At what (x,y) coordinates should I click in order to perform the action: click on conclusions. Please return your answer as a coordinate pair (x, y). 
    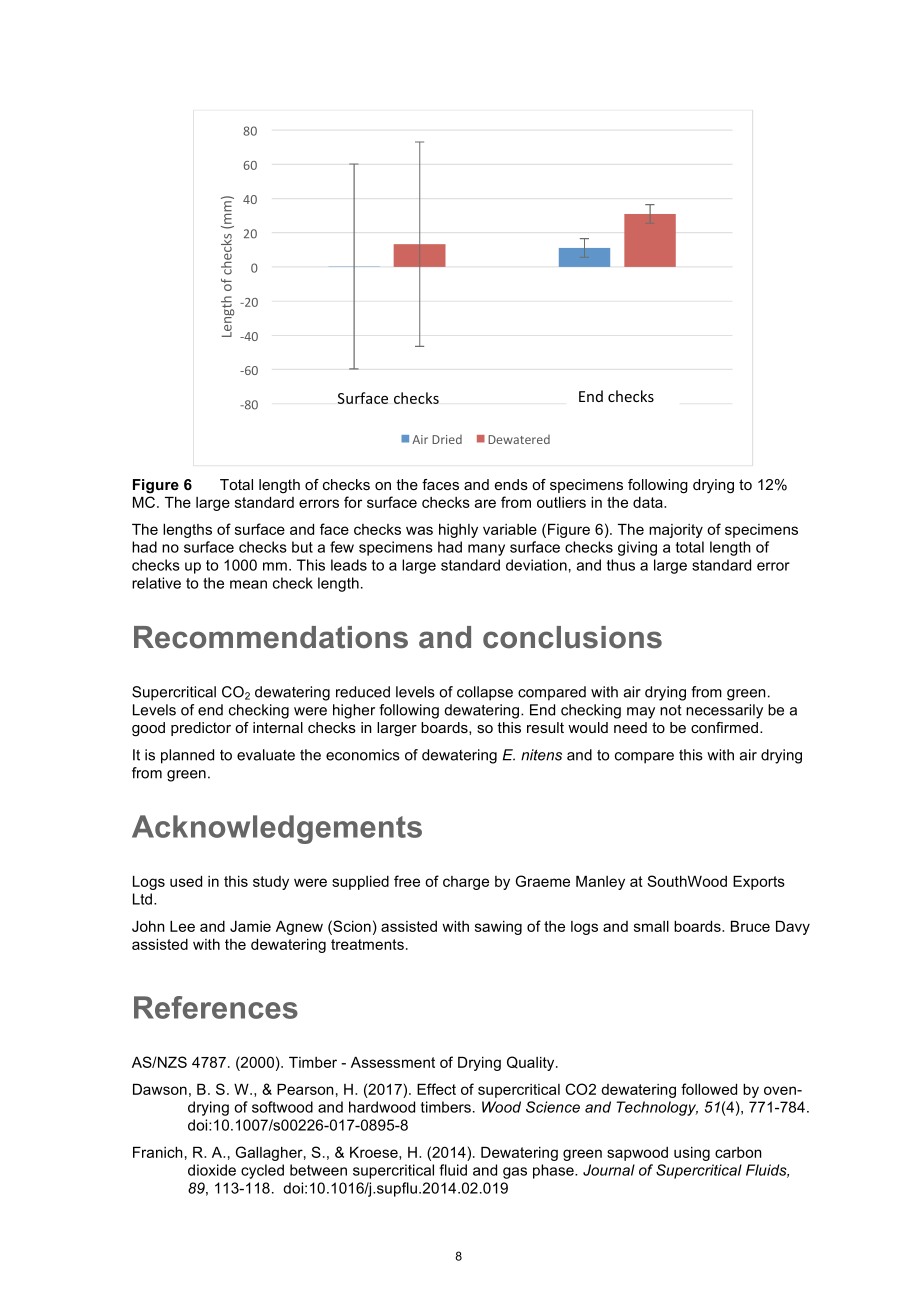
    Looking at the image, I should click on (572, 637).
